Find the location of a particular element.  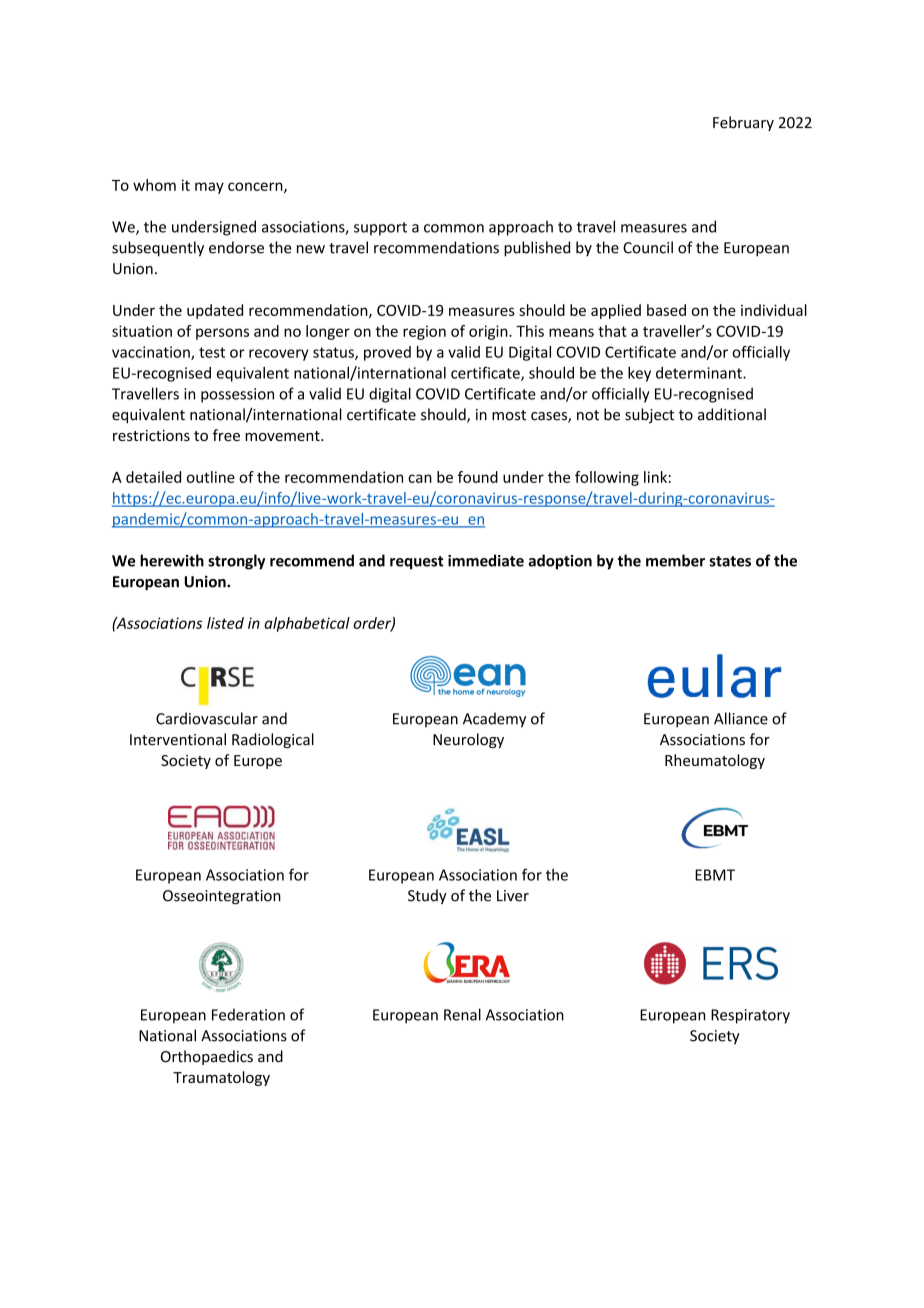

determinant is located at coordinates (700, 373).
